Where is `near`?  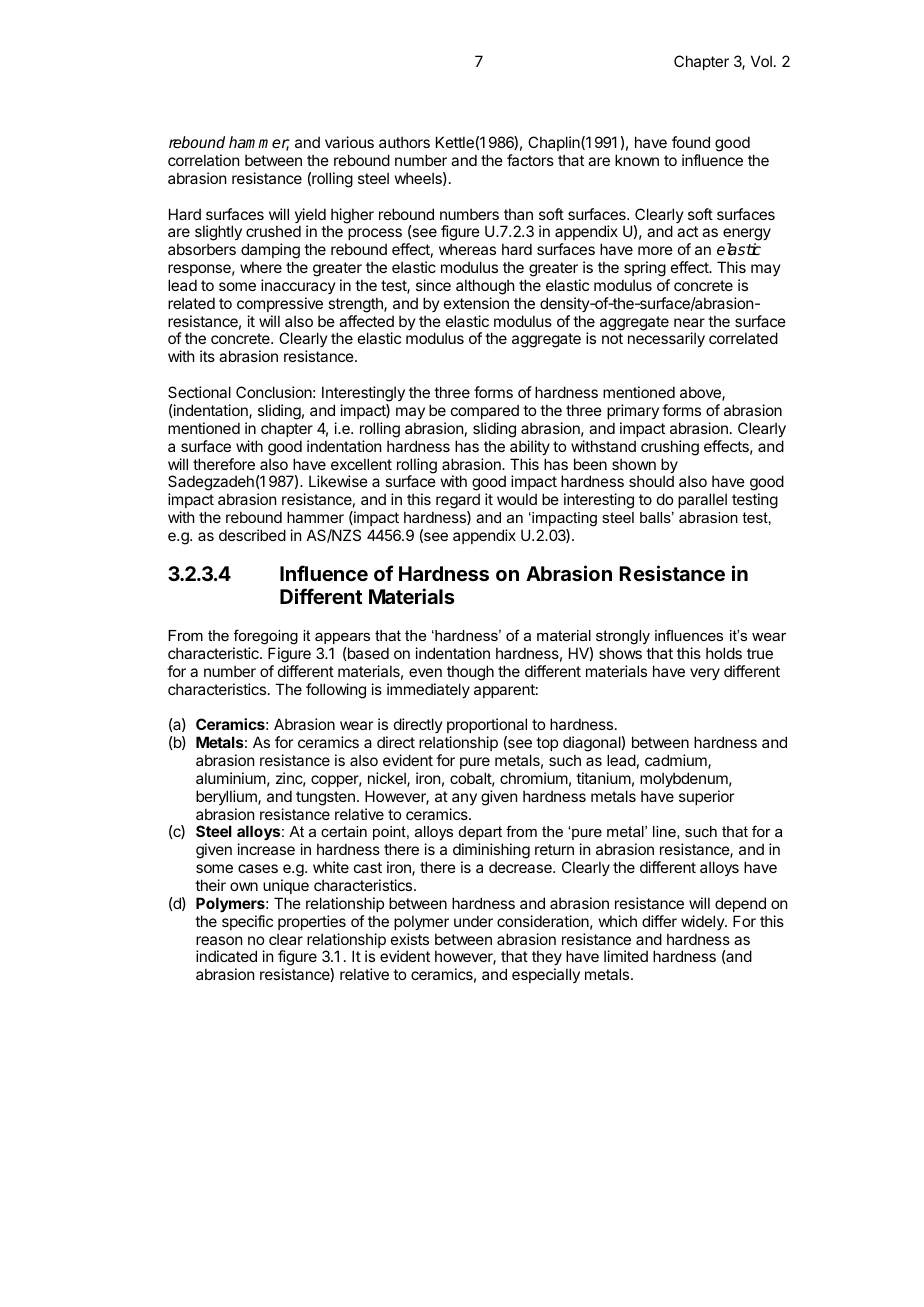 near is located at coordinates (689, 322).
